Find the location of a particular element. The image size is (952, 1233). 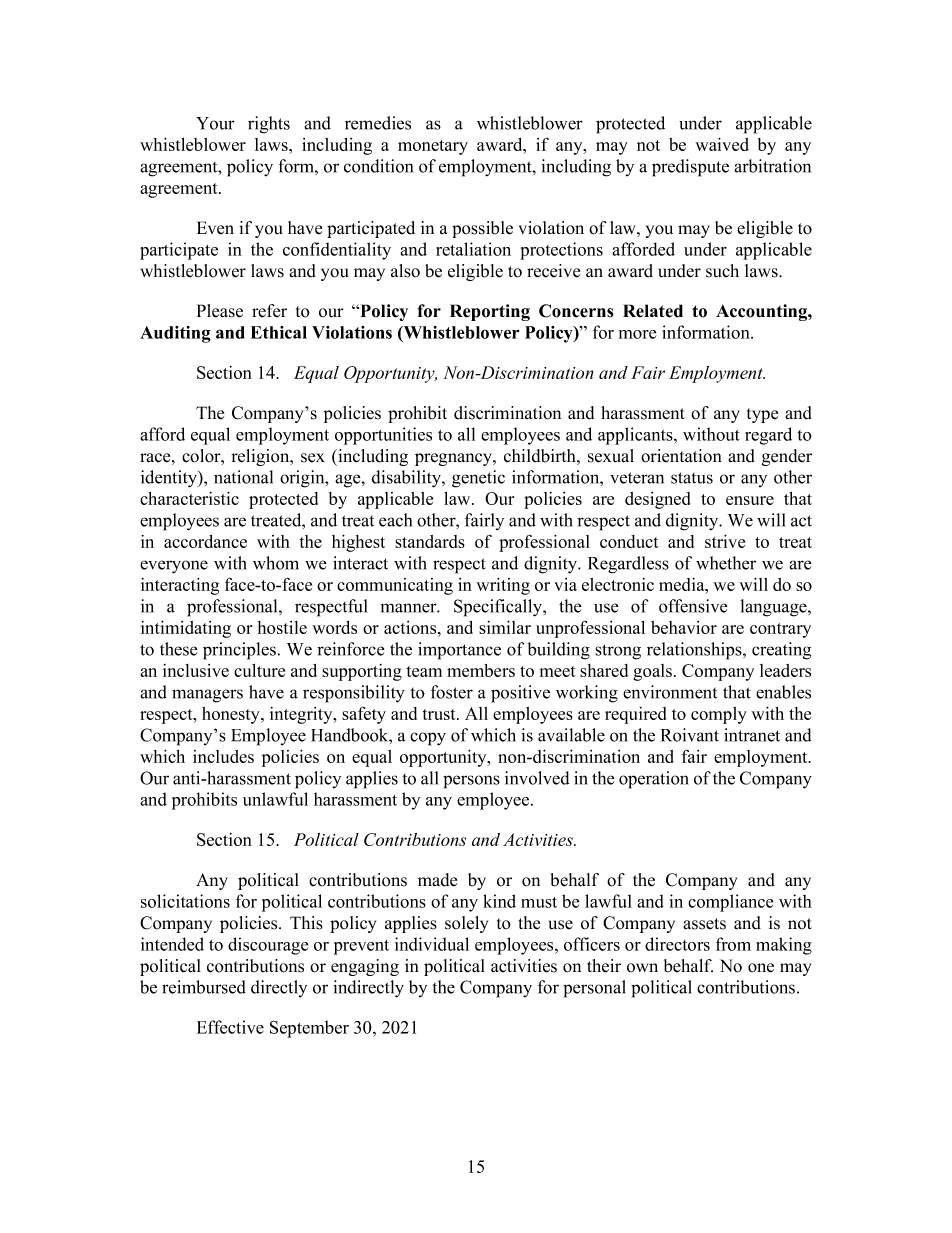

persons is located at coordinates (471, 782).
